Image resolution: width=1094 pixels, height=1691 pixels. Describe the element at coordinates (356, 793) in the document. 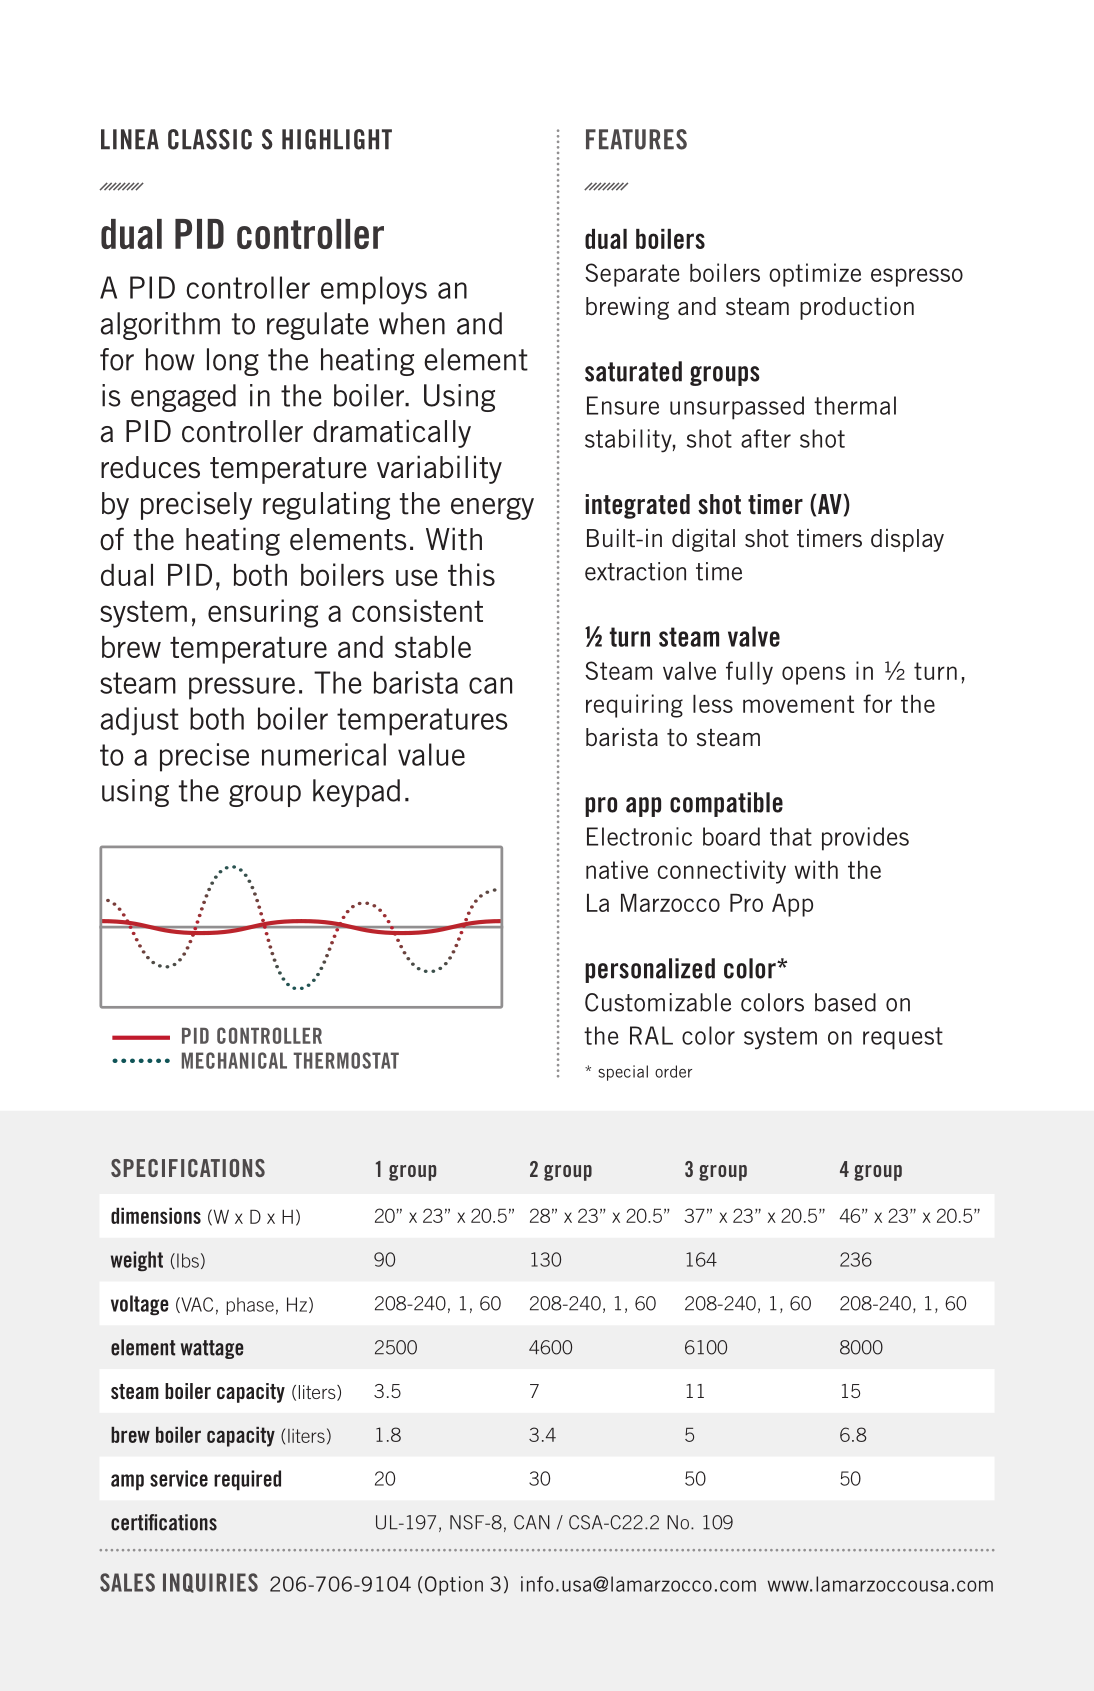

I see `keypad` at that location.
